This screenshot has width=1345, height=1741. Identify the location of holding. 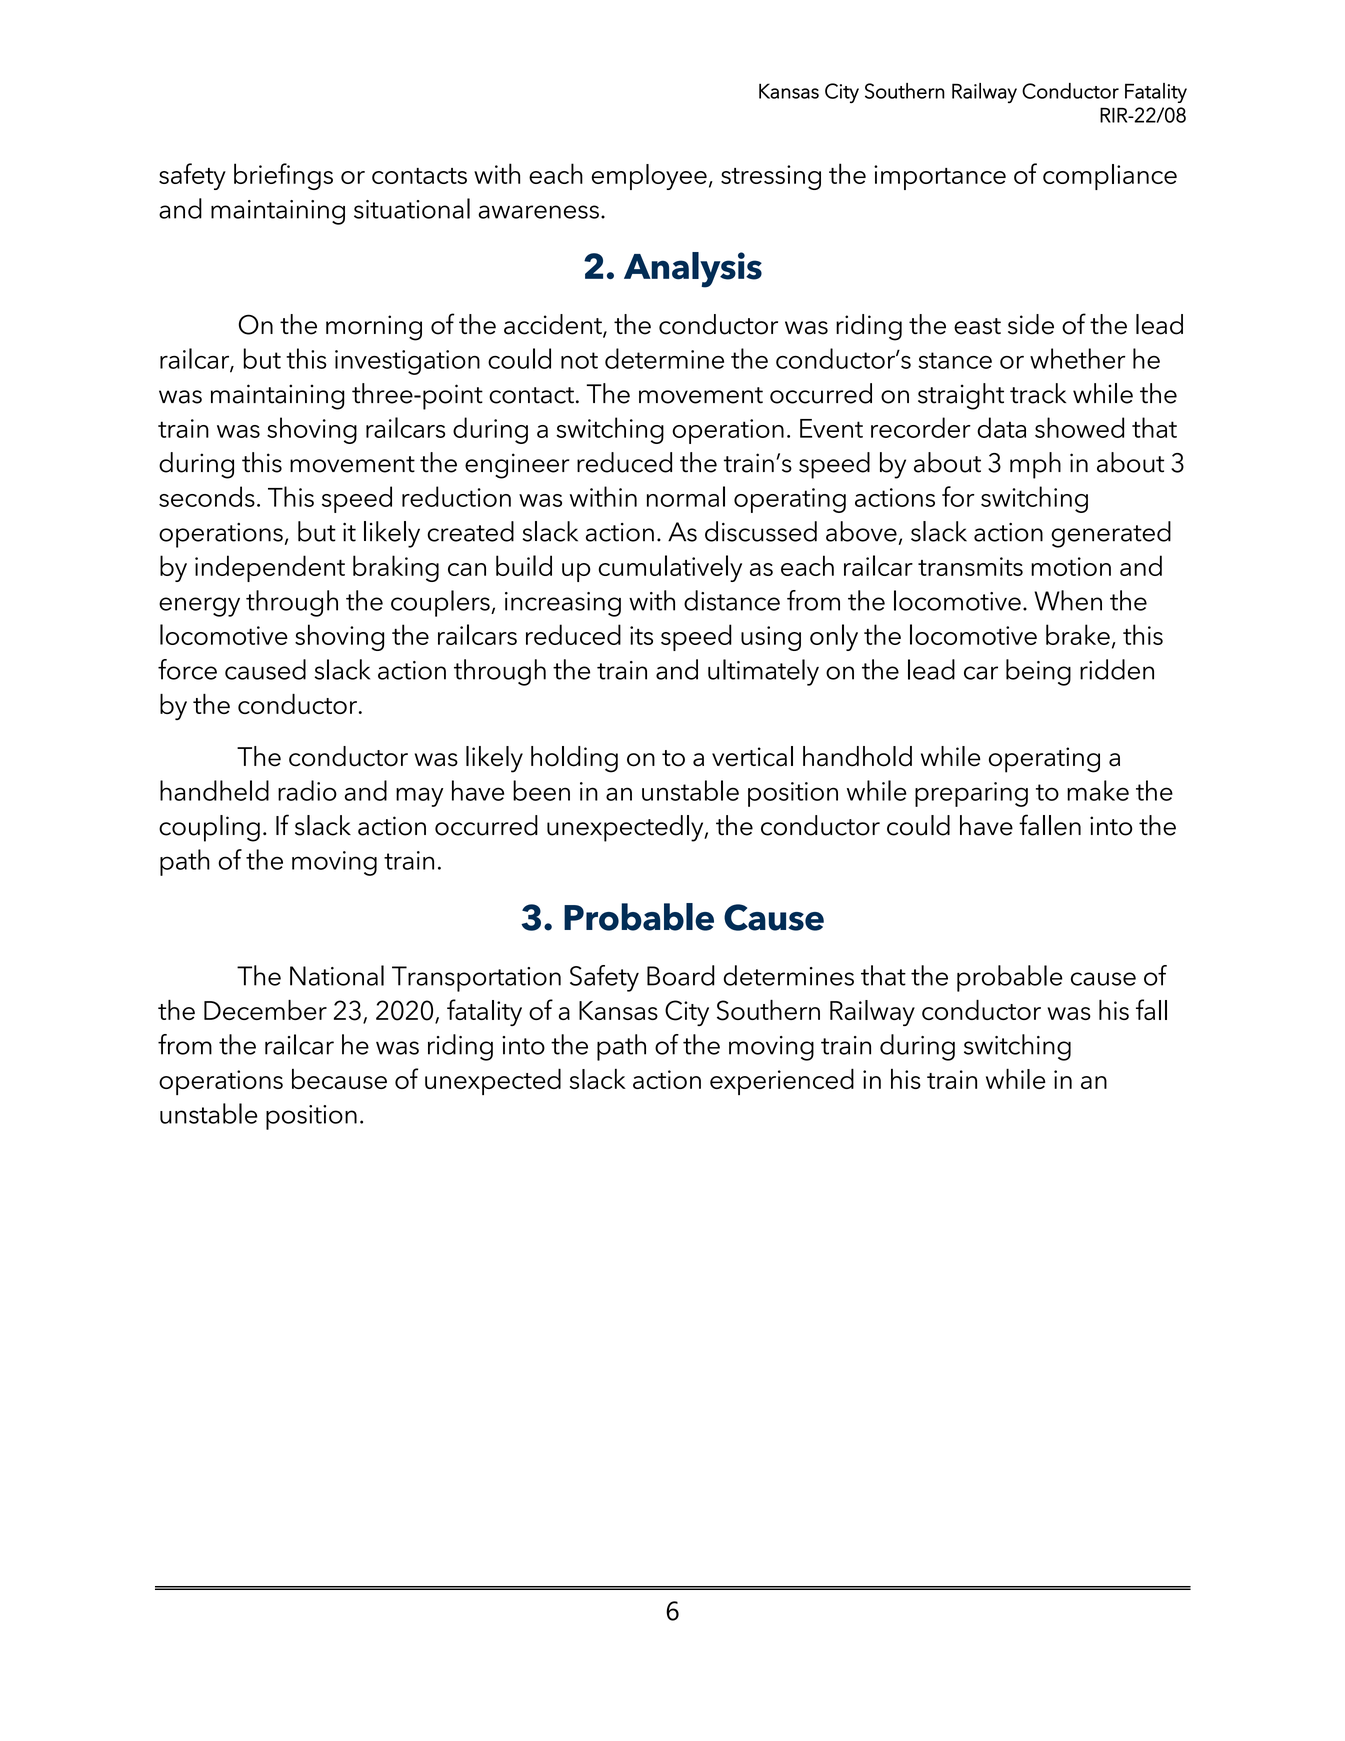
(574, 759).
